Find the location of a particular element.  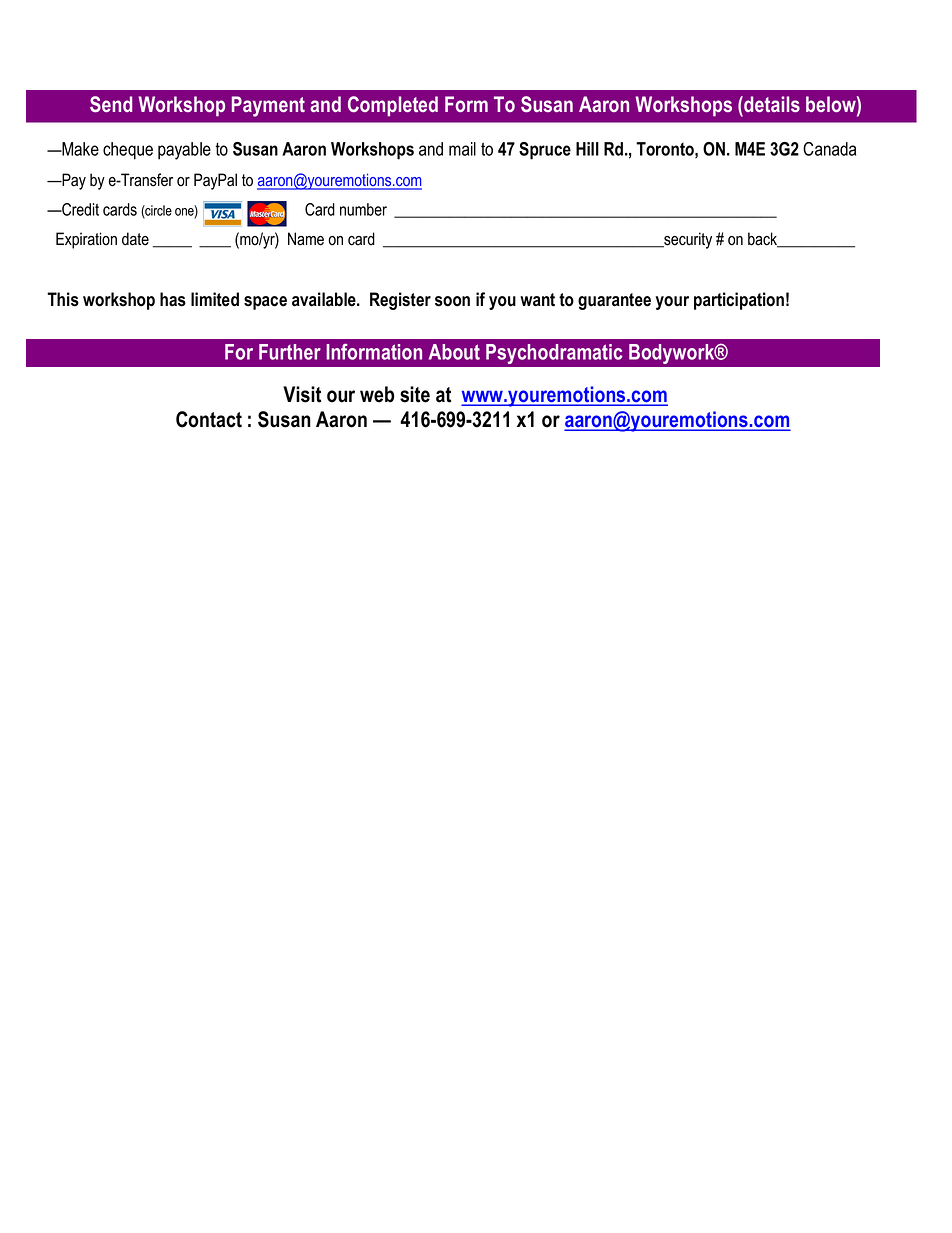

Completed is located at coordinates (393, 106).
